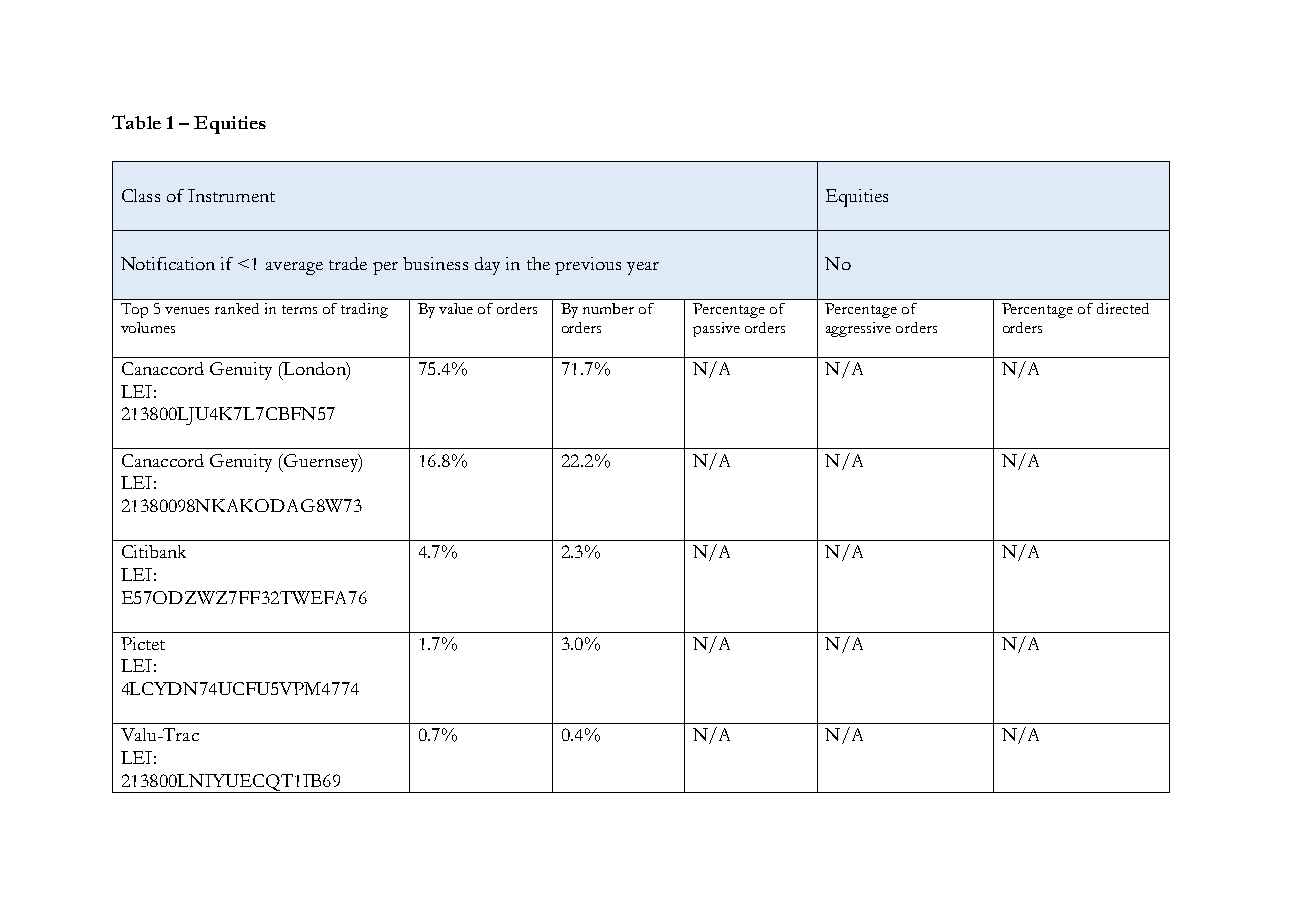 This page has width=1308, height=924. Describe the element at coordinates (858, 329) in the page. I see `aggressive` at that location.
